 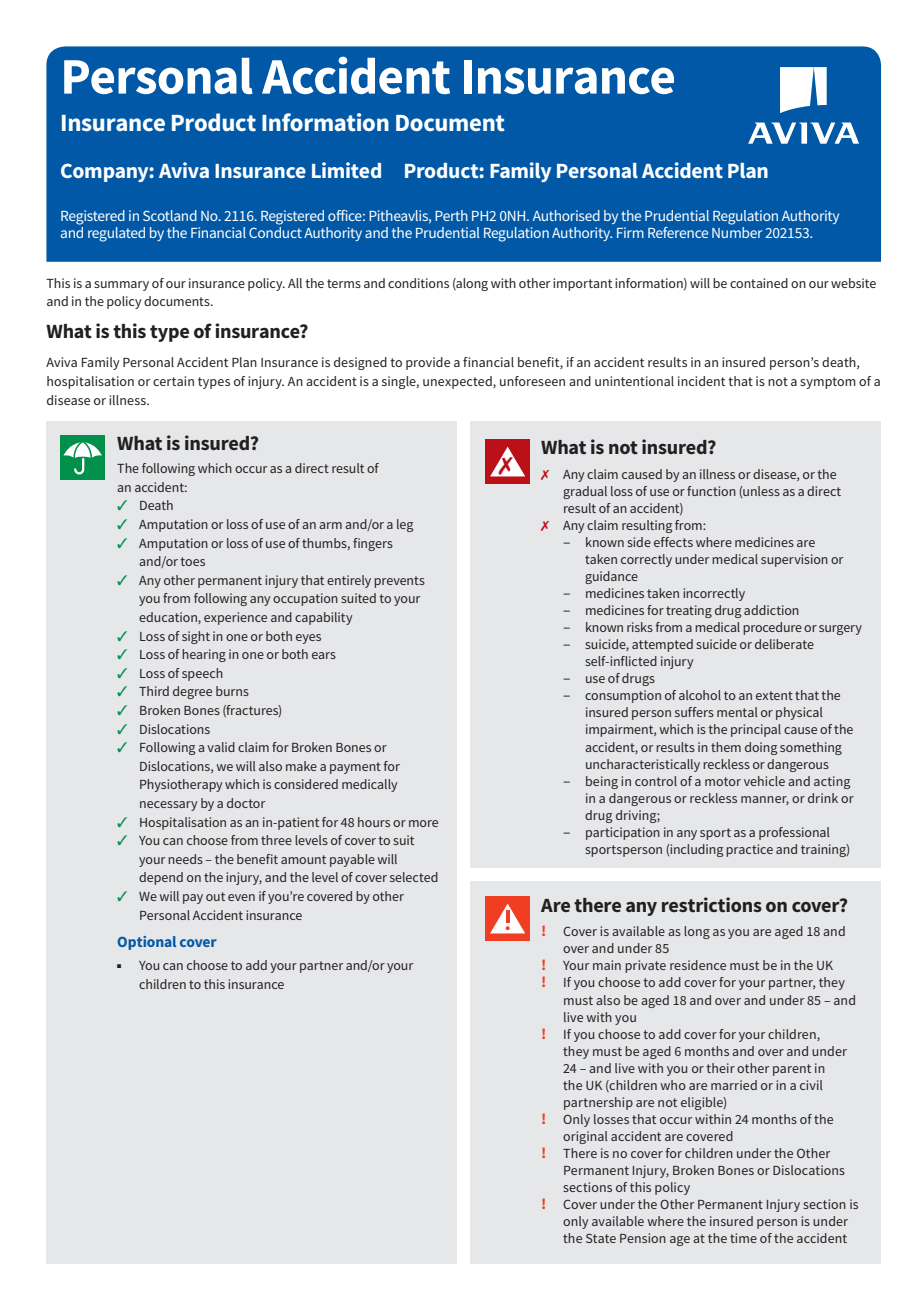 What do you see at coordinates (737, 231) in the page?
I see `Number` at bounding box center [737, 231].
